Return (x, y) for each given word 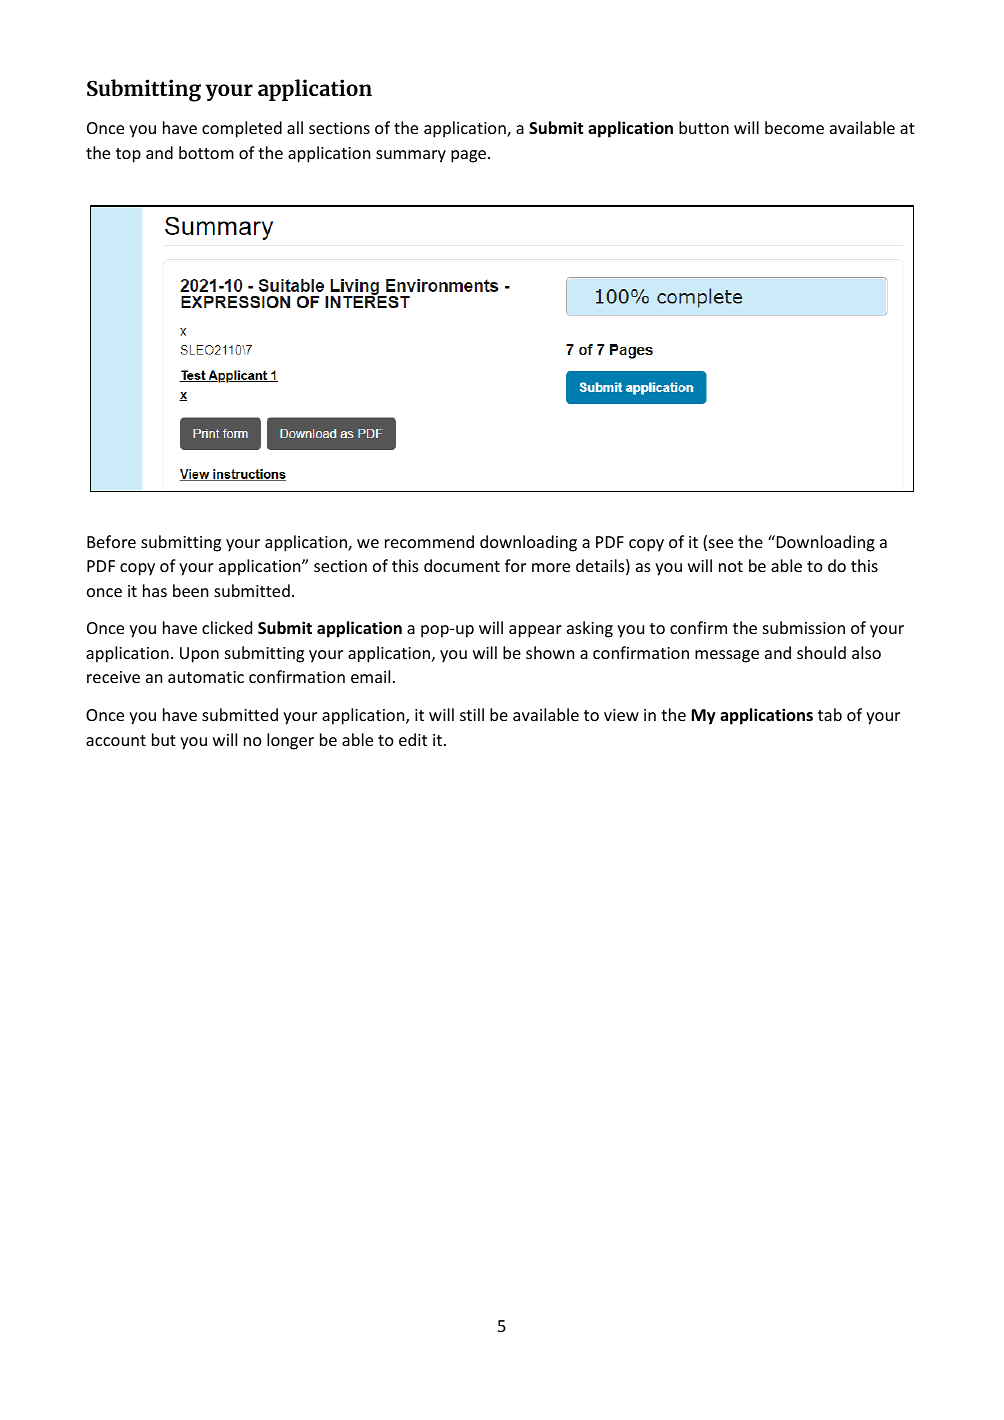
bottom (206, 152)
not (731, 566)
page (468, 156)
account (116, 740)
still (472, 714)
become (794, 127)
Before (111, 541)
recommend (429, 541)
